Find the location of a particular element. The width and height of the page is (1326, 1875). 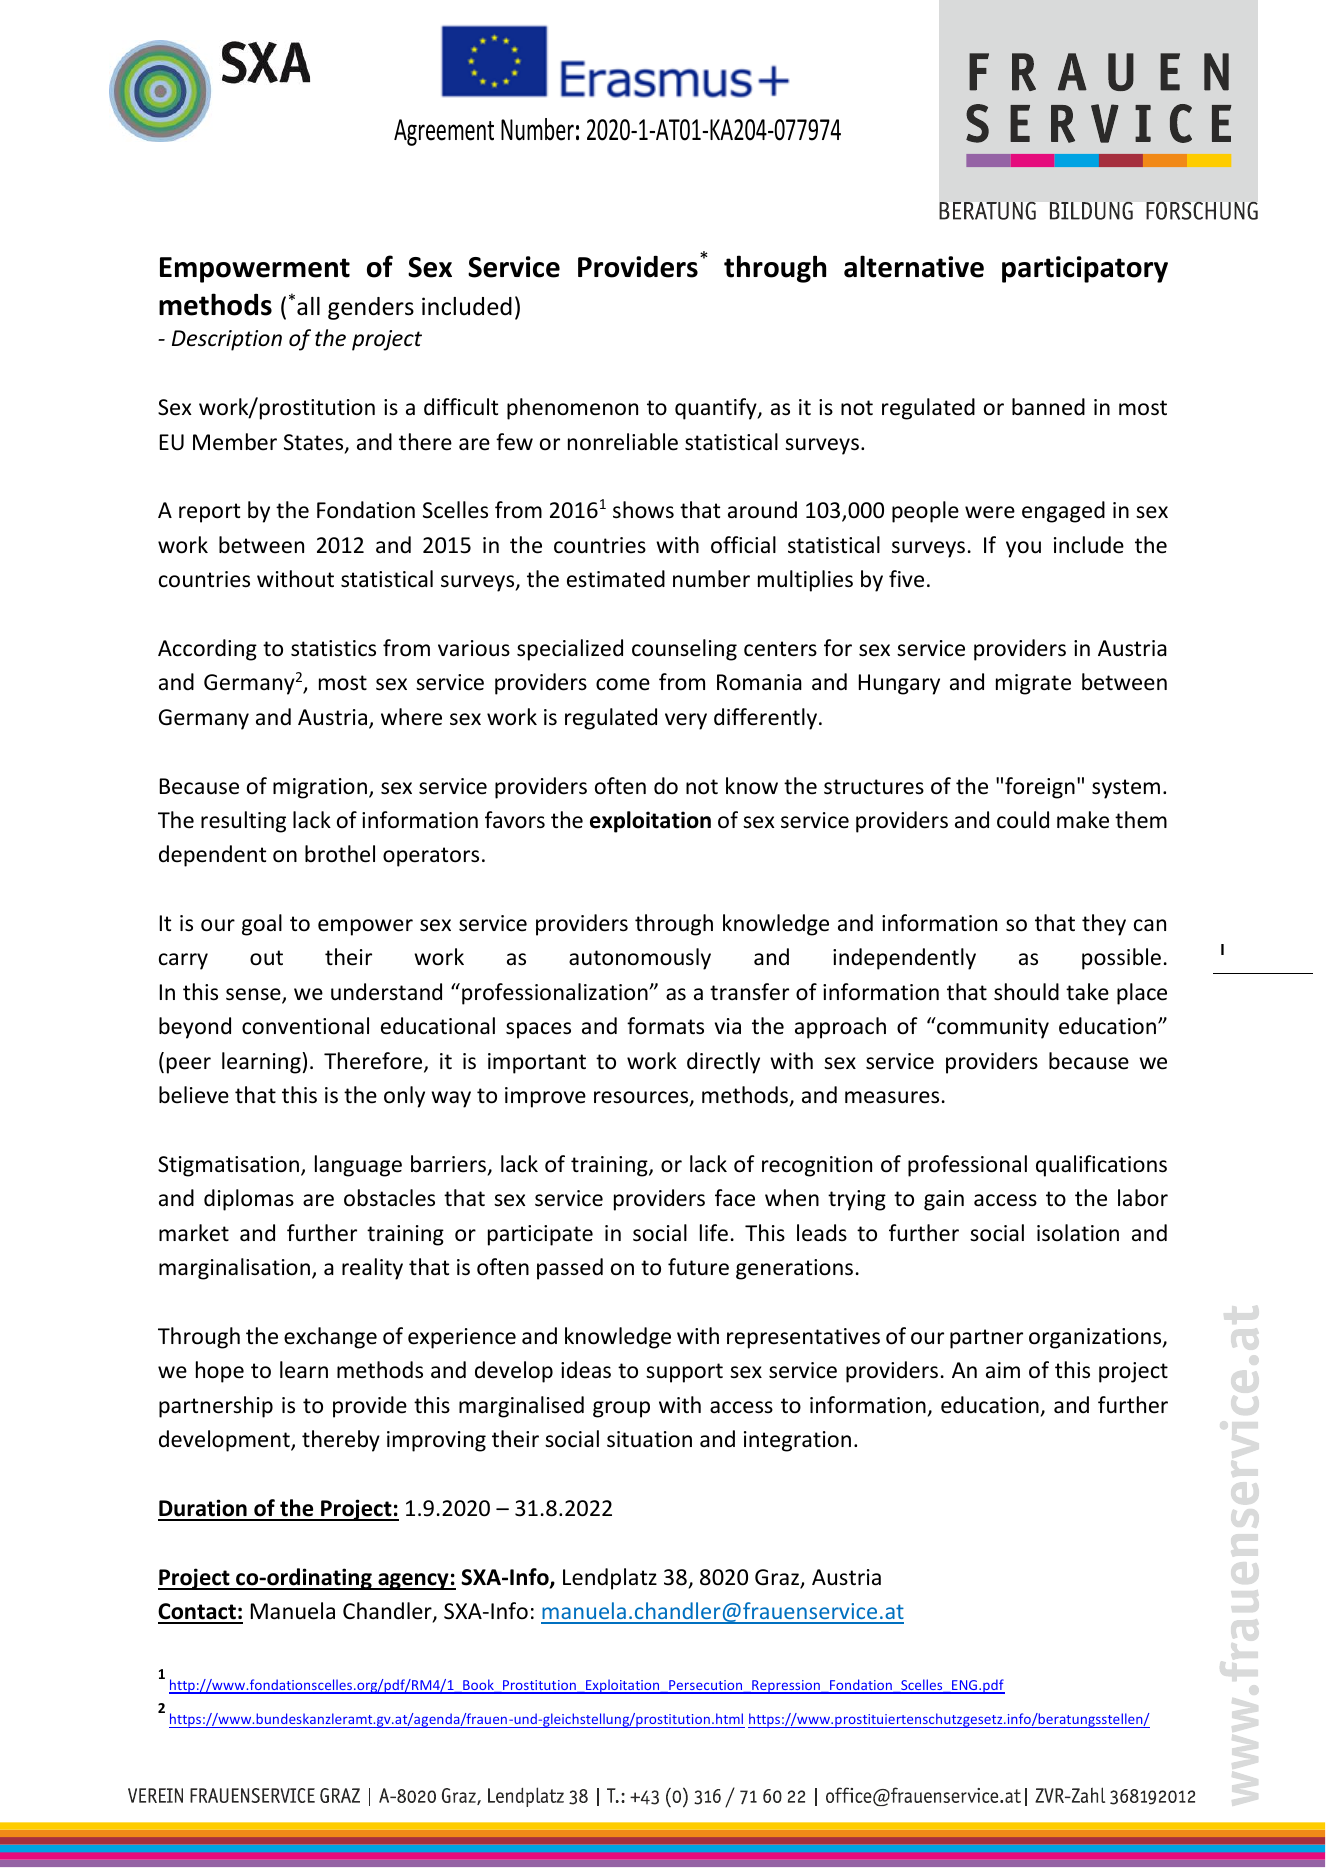

resources is located at coordinates (642, 1098).
